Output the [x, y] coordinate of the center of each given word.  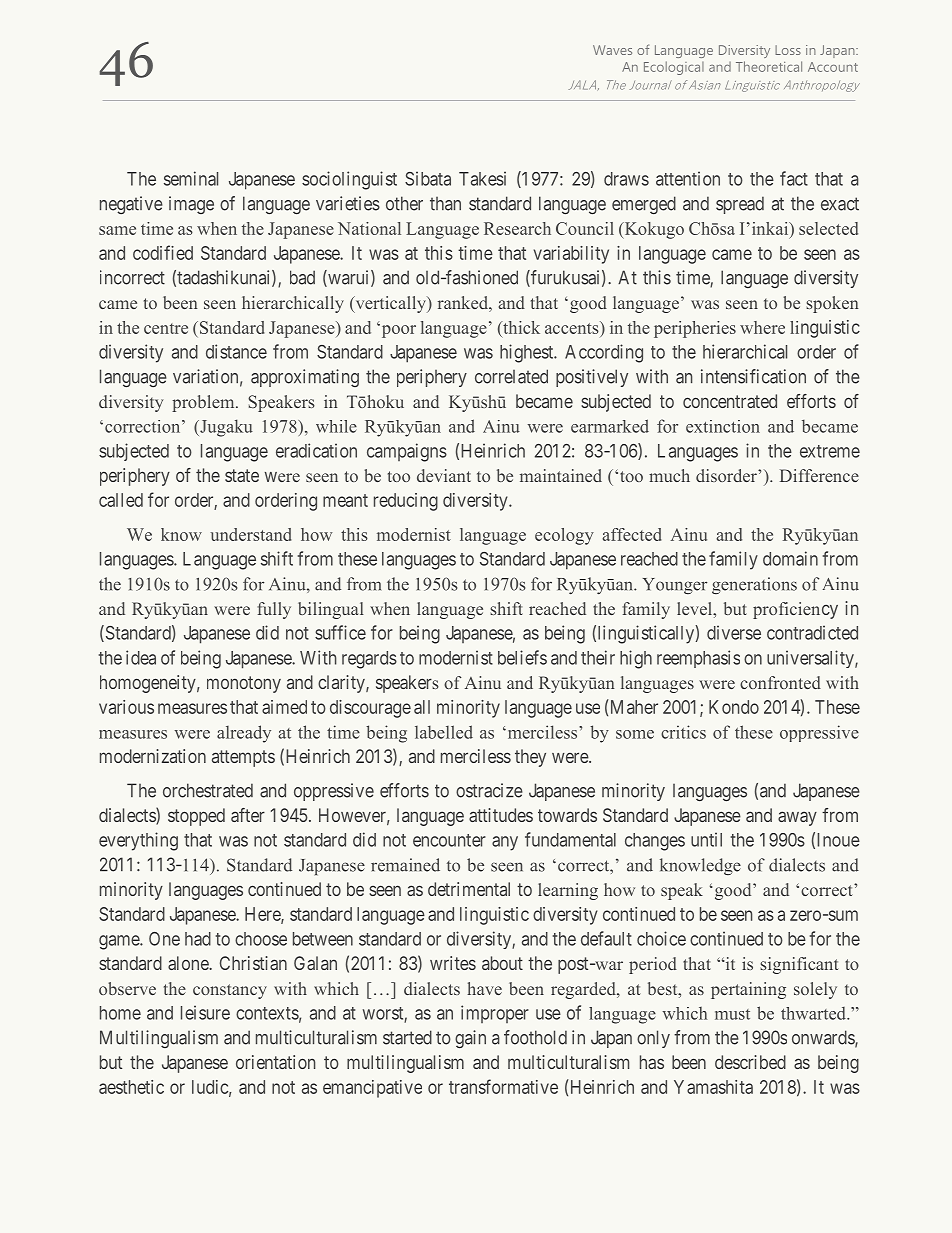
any [505, 843]
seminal [191, 178]
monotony [244, 684]
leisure [205, 1012]
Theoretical [769, 66]
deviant [444, 475]
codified [163, 252]
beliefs [522, 657]
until [706, 839]
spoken [832, 304]
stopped [196, 817]
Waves [612, 50]
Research [517, 228]
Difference [819, 475]
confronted [780, 682]
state [242, 475]
